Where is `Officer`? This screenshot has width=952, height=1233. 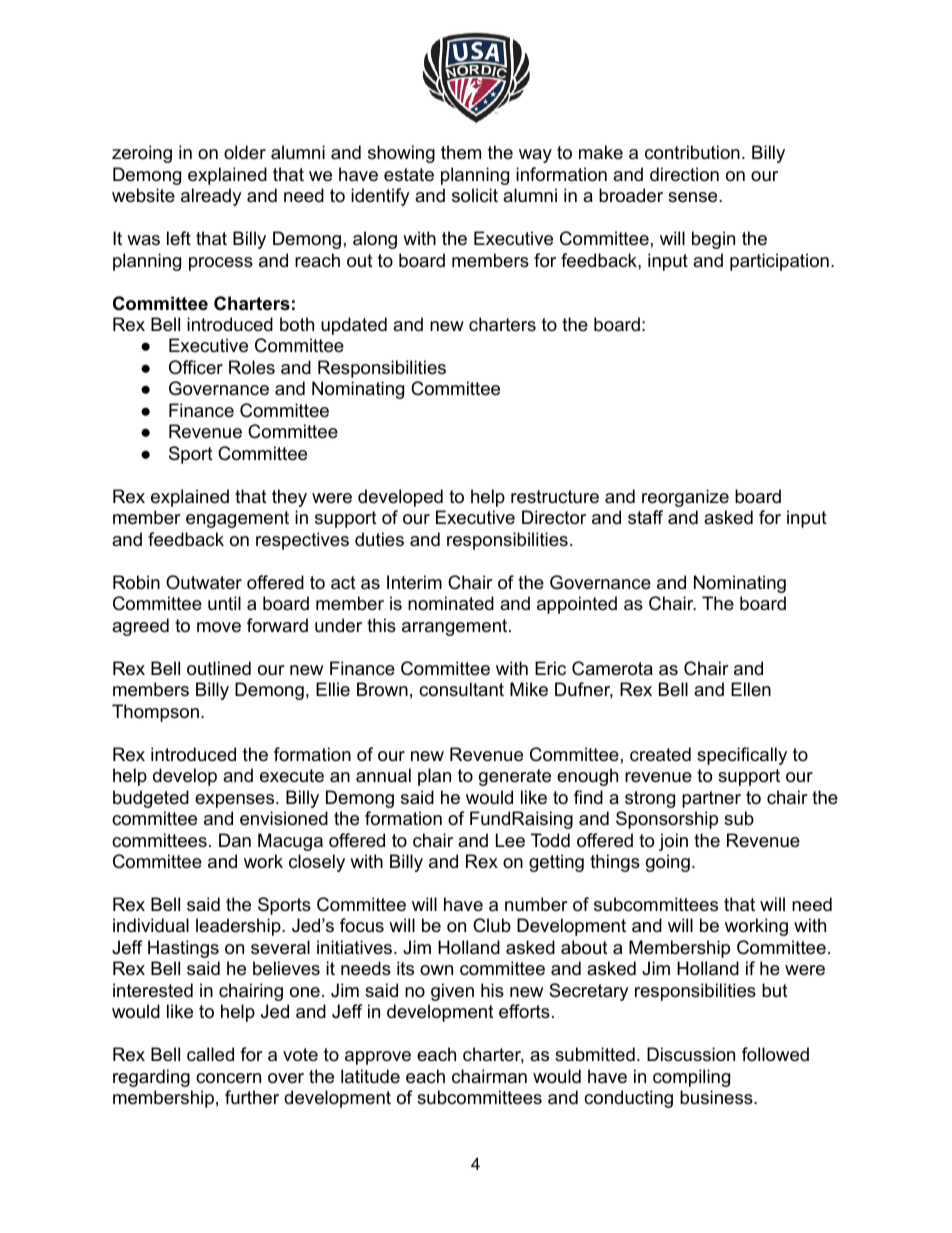
Officer is located at coordinates (196, 367).
